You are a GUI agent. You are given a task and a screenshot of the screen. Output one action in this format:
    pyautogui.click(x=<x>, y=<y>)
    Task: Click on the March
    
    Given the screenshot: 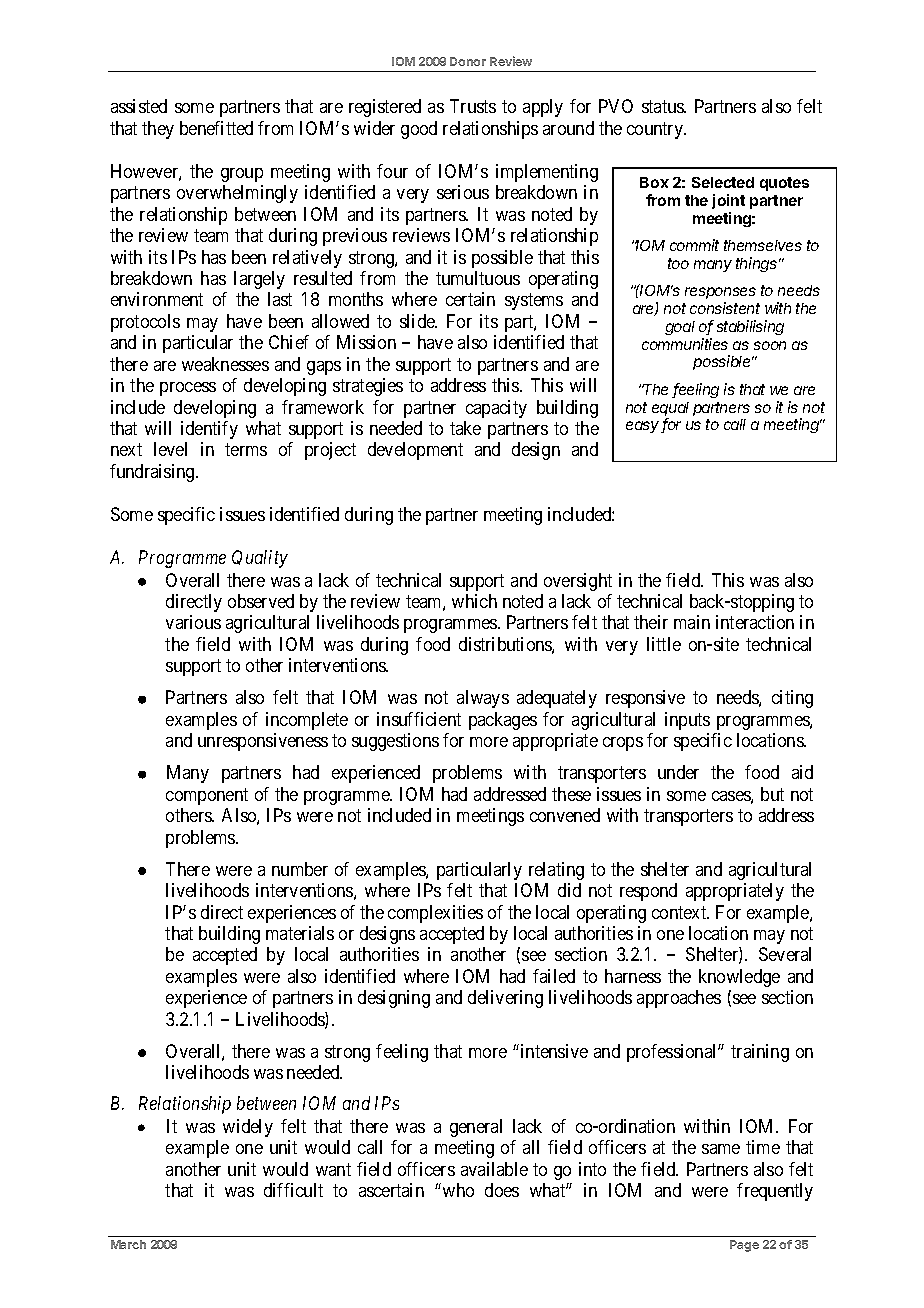 What is the action you would take?
    pyautogui.click(x=128, y=1244)
